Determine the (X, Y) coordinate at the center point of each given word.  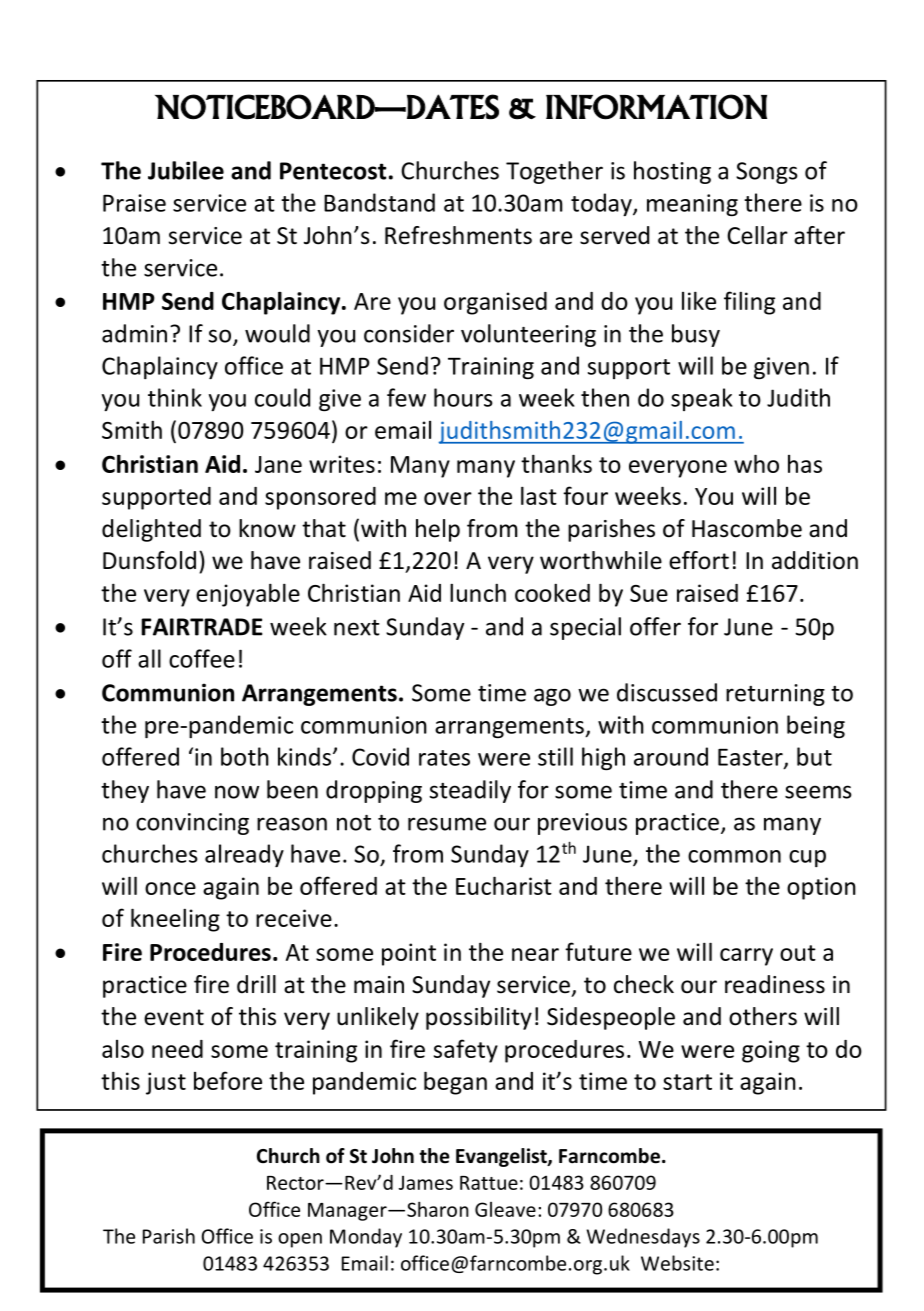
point (409, 954)
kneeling (175, 920)
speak (702, 399)
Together (554, 172)
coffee (202, 658)
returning (775, 695)
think (175, 397)
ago (552, 697)
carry (746, 957)
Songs (767, 173)
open (300, 1240)
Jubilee (186, 170)
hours (463, 397)
